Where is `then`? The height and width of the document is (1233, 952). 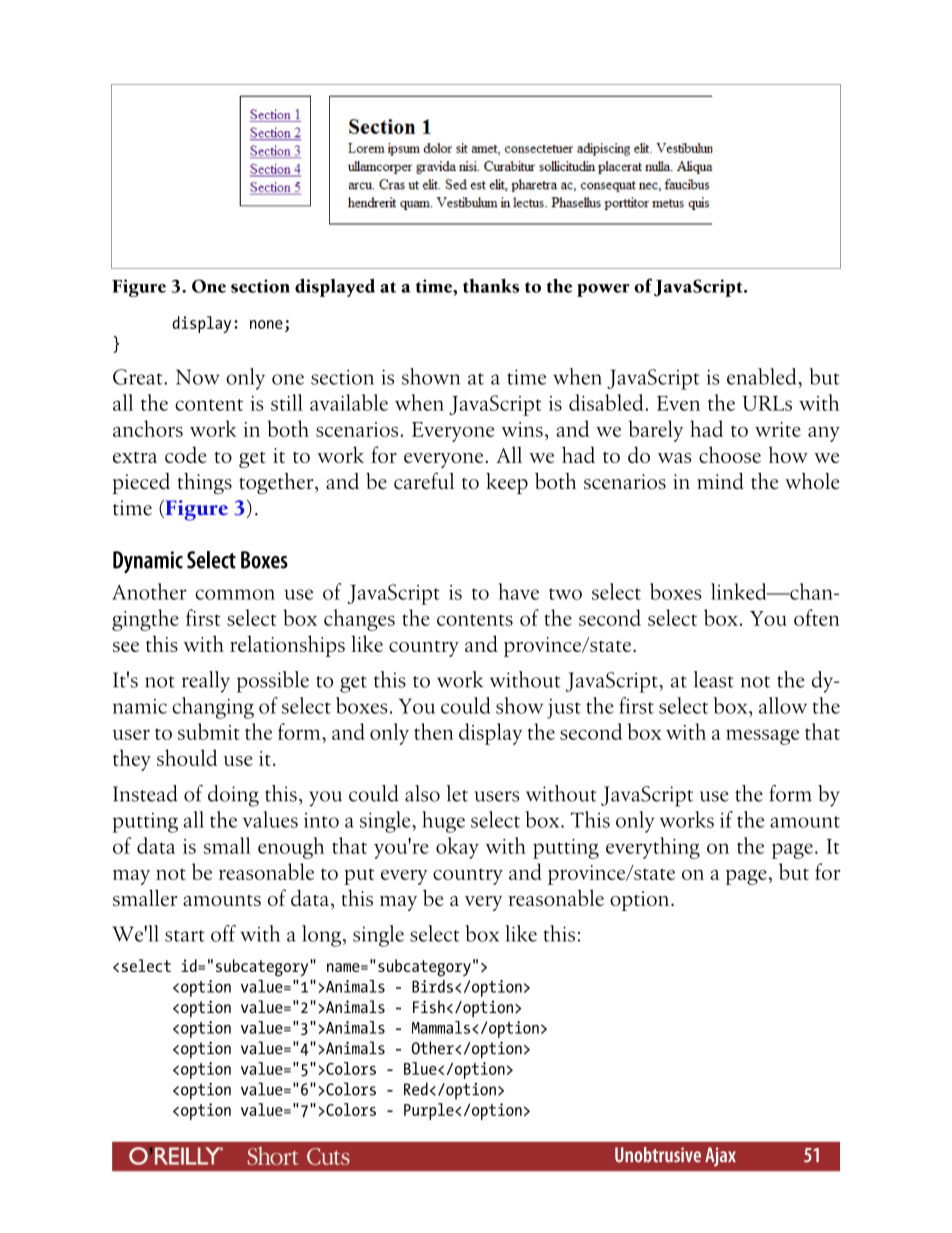 then is located at coordinates (434, 731).
